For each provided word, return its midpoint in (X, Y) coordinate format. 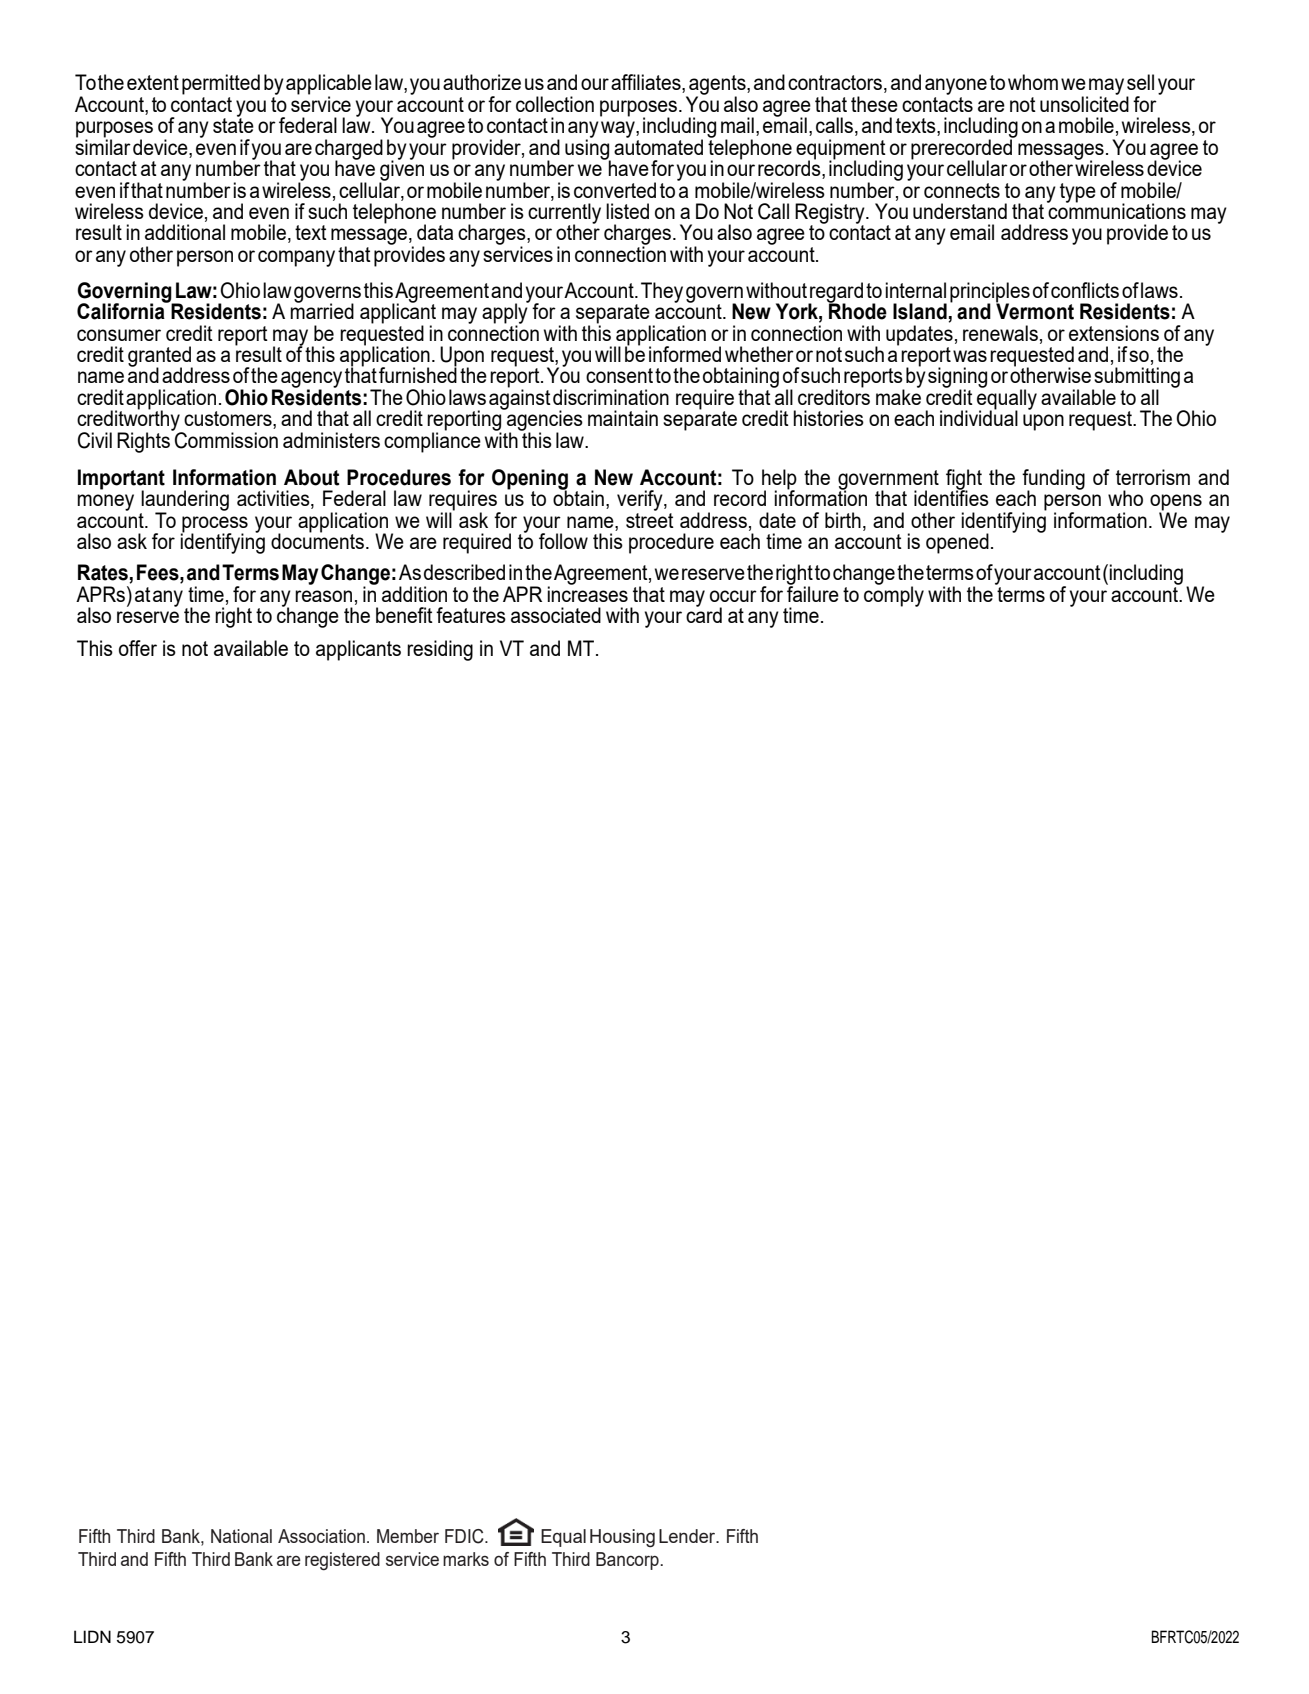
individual (979, 417)
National (241, 1536)
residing (440, 650)
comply (894, 595)
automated (658, 146)
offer (138, 648)
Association (321, 1536)
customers (229, 420)
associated (556, 615)
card (704, 614)
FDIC (465, 1536)
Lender (688, 1536)
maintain (623, 418)
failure (813, 592)
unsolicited (1084, 103)
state (233, 124)
